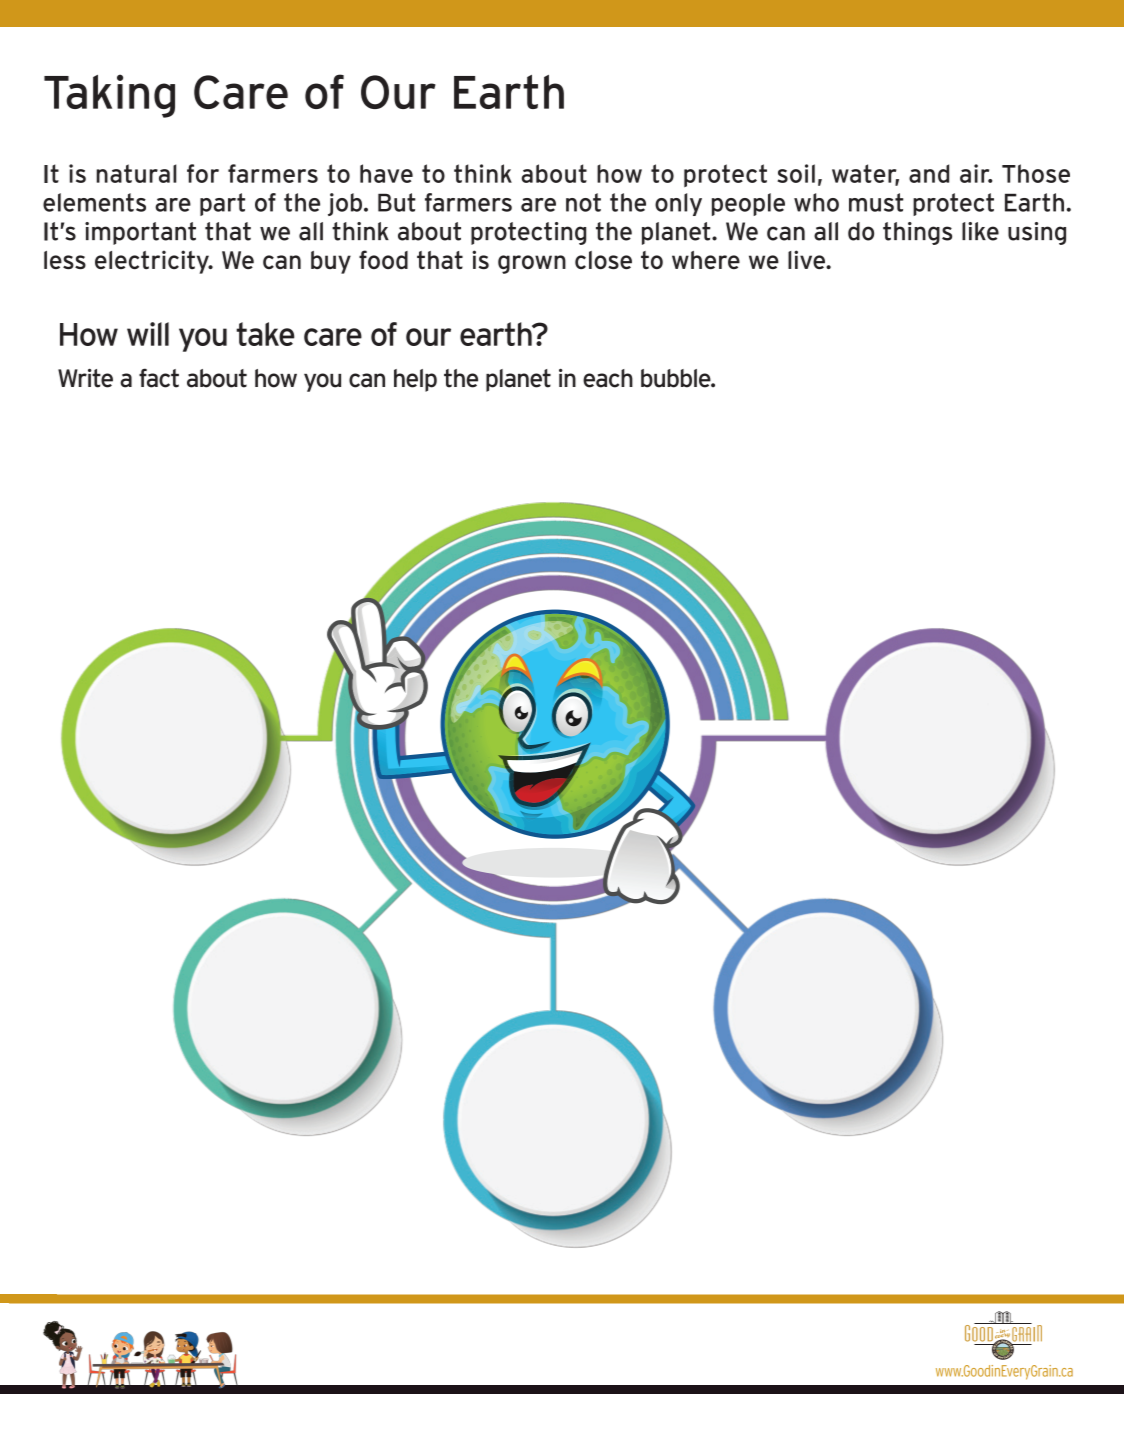 The width and height of the screenshot is (1124, 1448). I want to click on electricity, so click(153, 262).
